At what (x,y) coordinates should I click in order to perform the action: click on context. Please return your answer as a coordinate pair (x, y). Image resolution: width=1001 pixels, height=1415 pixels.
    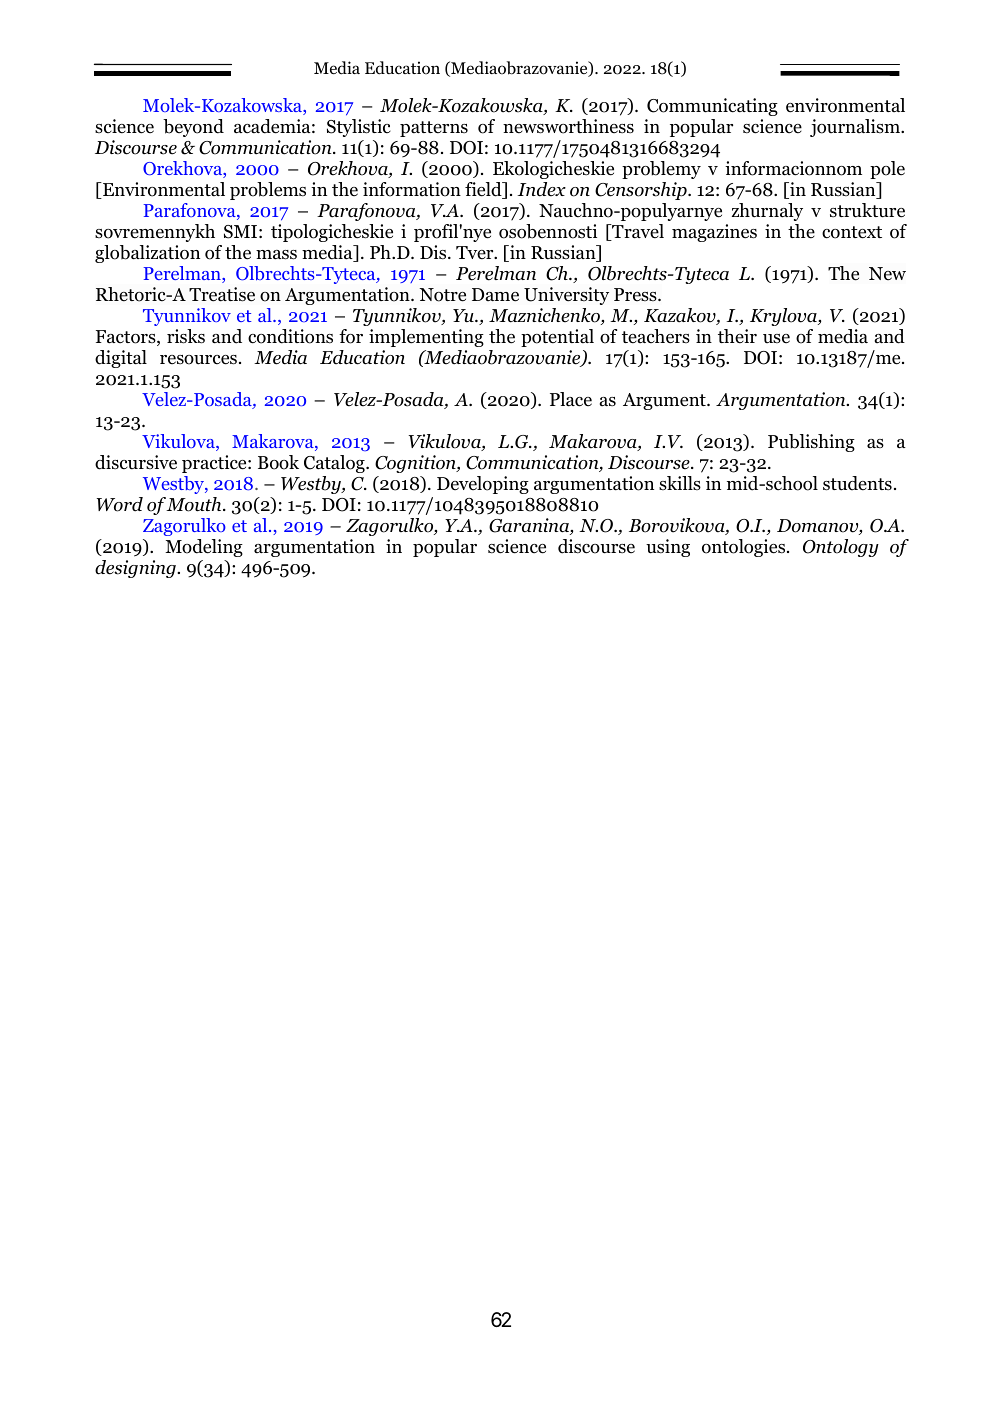
    Looking at the image, I should click on (852, 232).
